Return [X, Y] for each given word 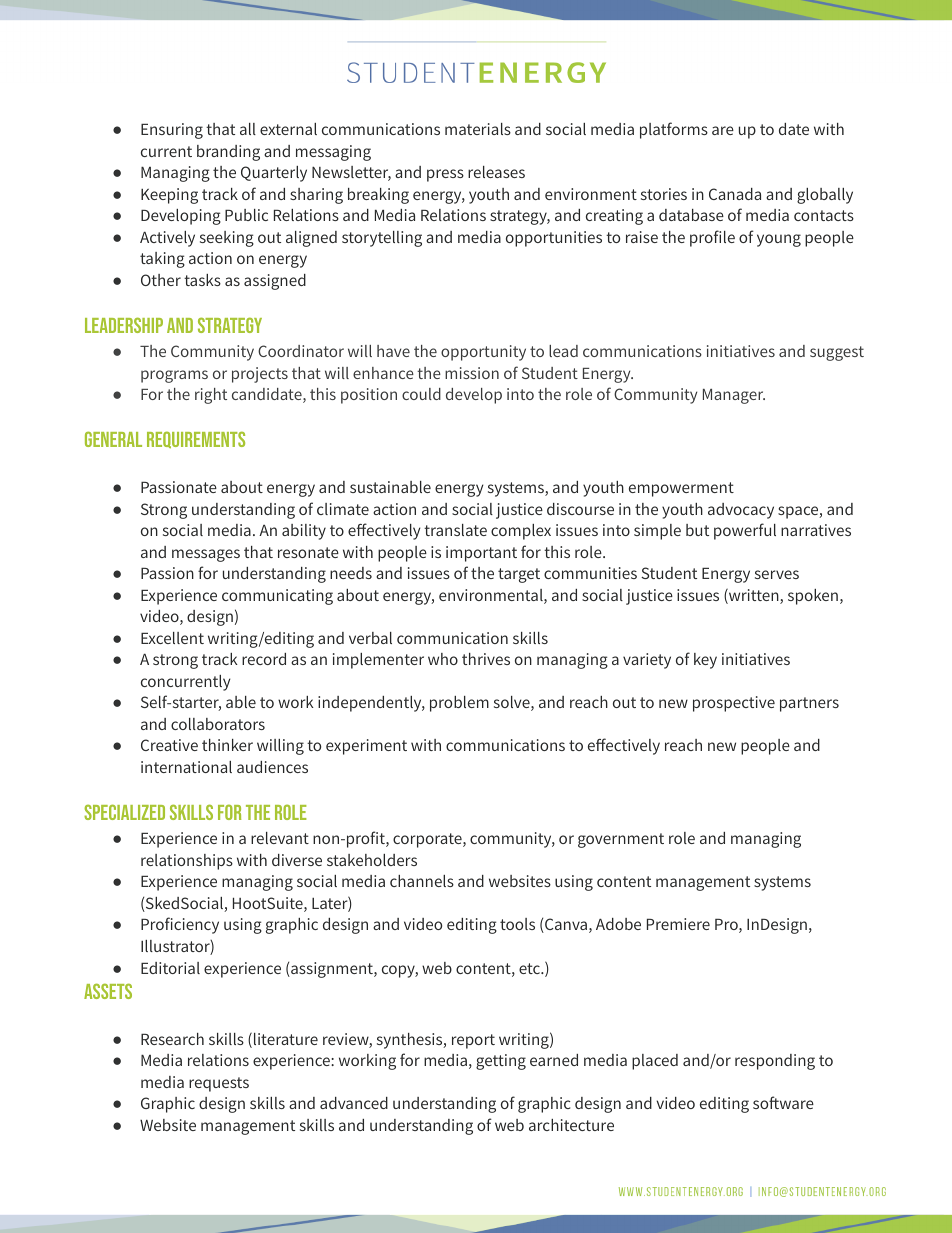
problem [459, 704]
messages [206, 555]
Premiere [678, 924]
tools [517, 924]
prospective [734, 704]
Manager [734, 396]
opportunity [483, 353]
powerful [745, 531]
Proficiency [180, 925]
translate [455, 530]
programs [174, 376]
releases [496, 172]
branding [228, 153]
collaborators [218, 724]
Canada [735, 194]
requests [219, 1084]
